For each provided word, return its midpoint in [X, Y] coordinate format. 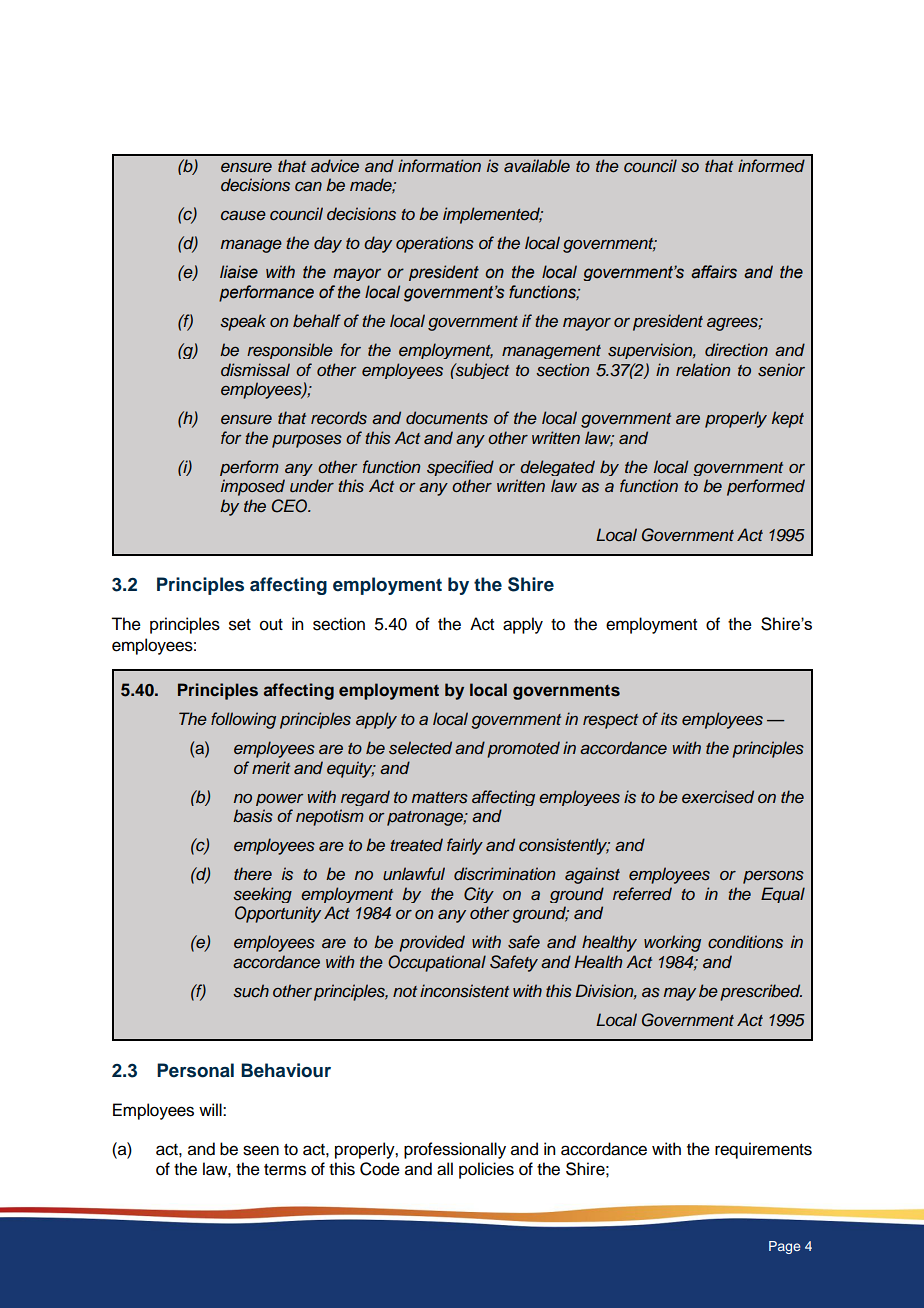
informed [771, 165]
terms [285, 1170]
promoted [523, 749]
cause [243, 215]
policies [486, 1170]
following [243, 720]
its [669, 719]
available [537, 165]
